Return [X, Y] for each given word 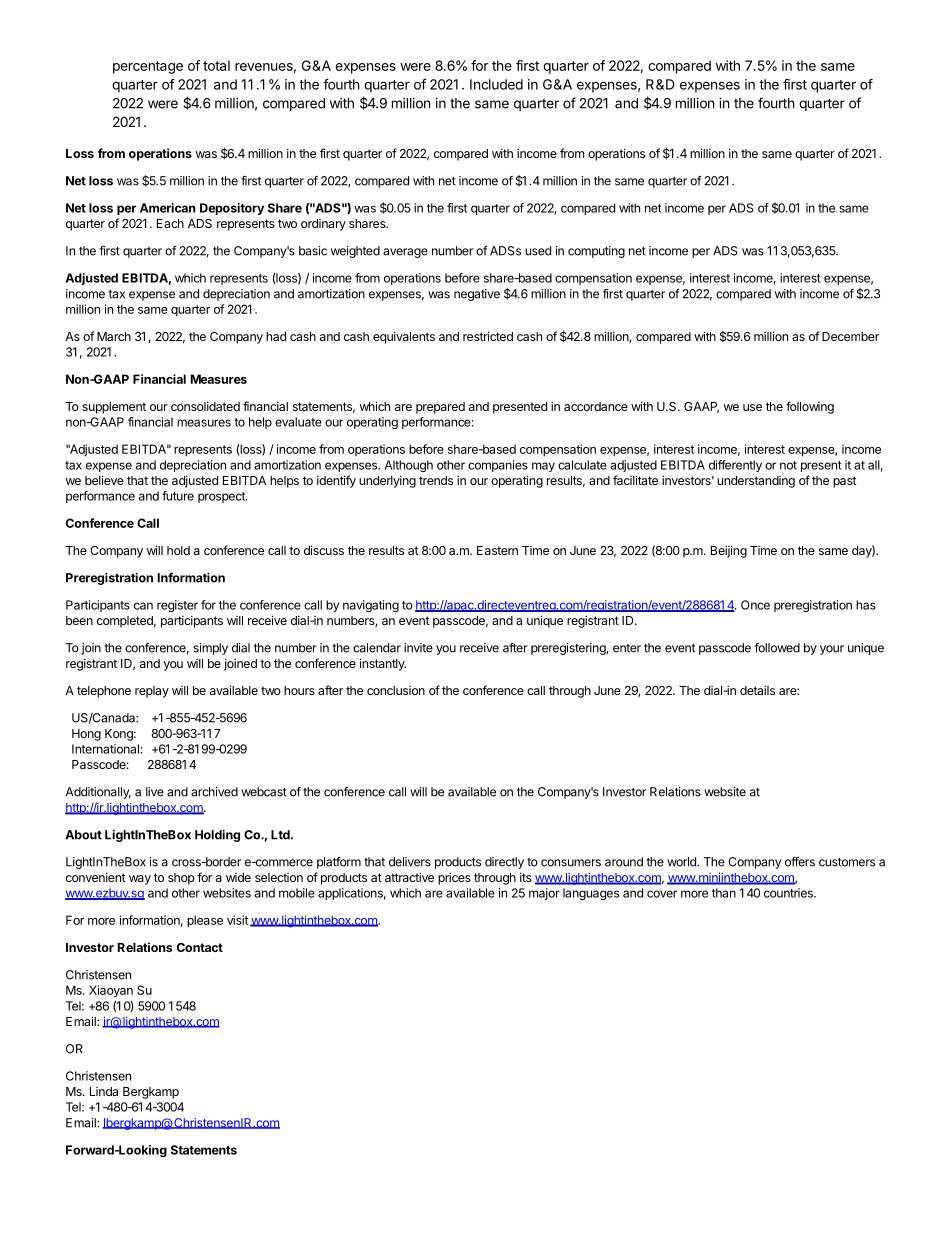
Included [496, 84]
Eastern [497, 550]
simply [210, 649]
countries [789, 893]
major [544, 894]
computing [596, 252]
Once [755, 605]
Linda [104, 1091]
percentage [148, 67]
